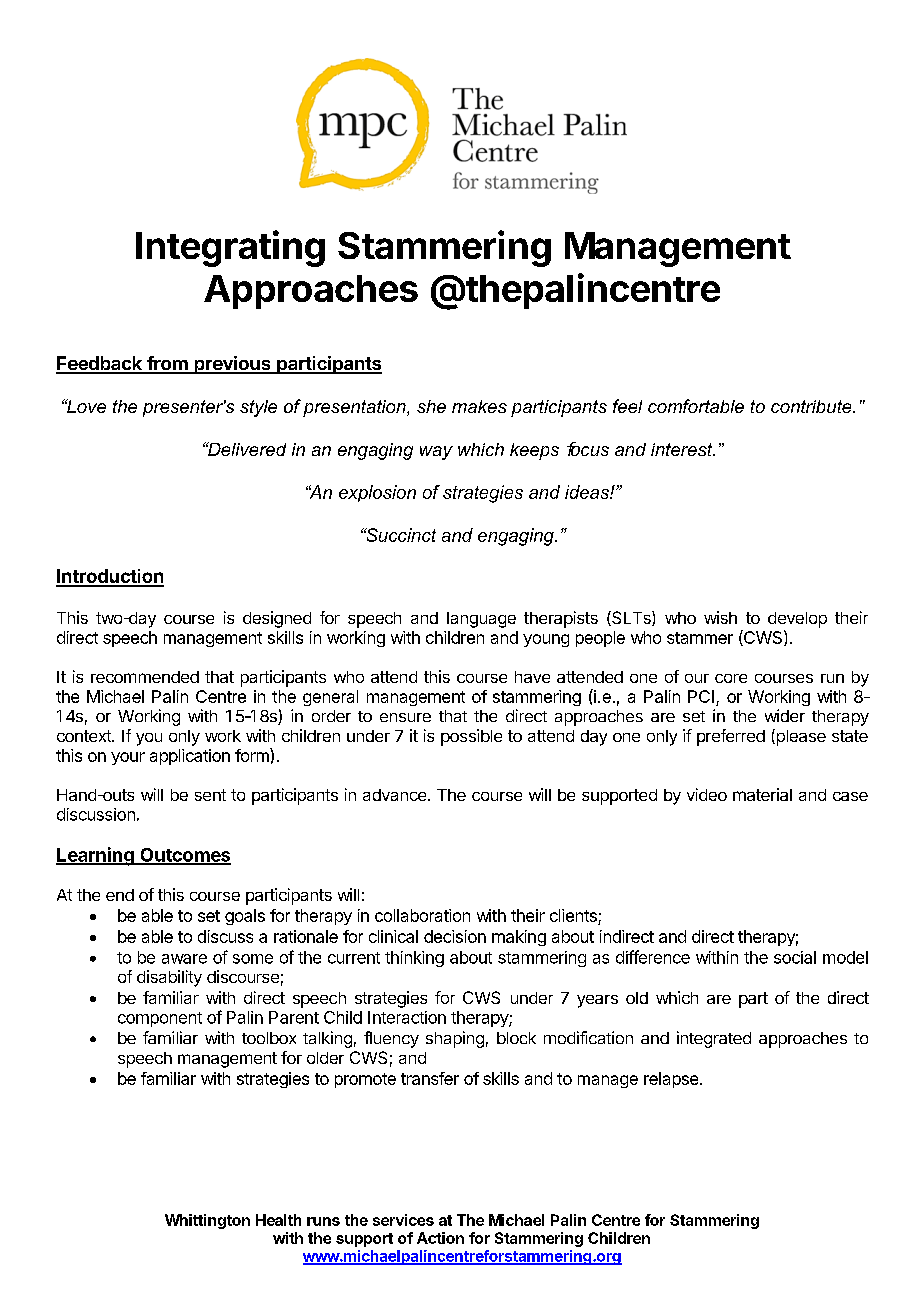 This document has height=1308, width=924. I want to click on language, so click(481, 620).
